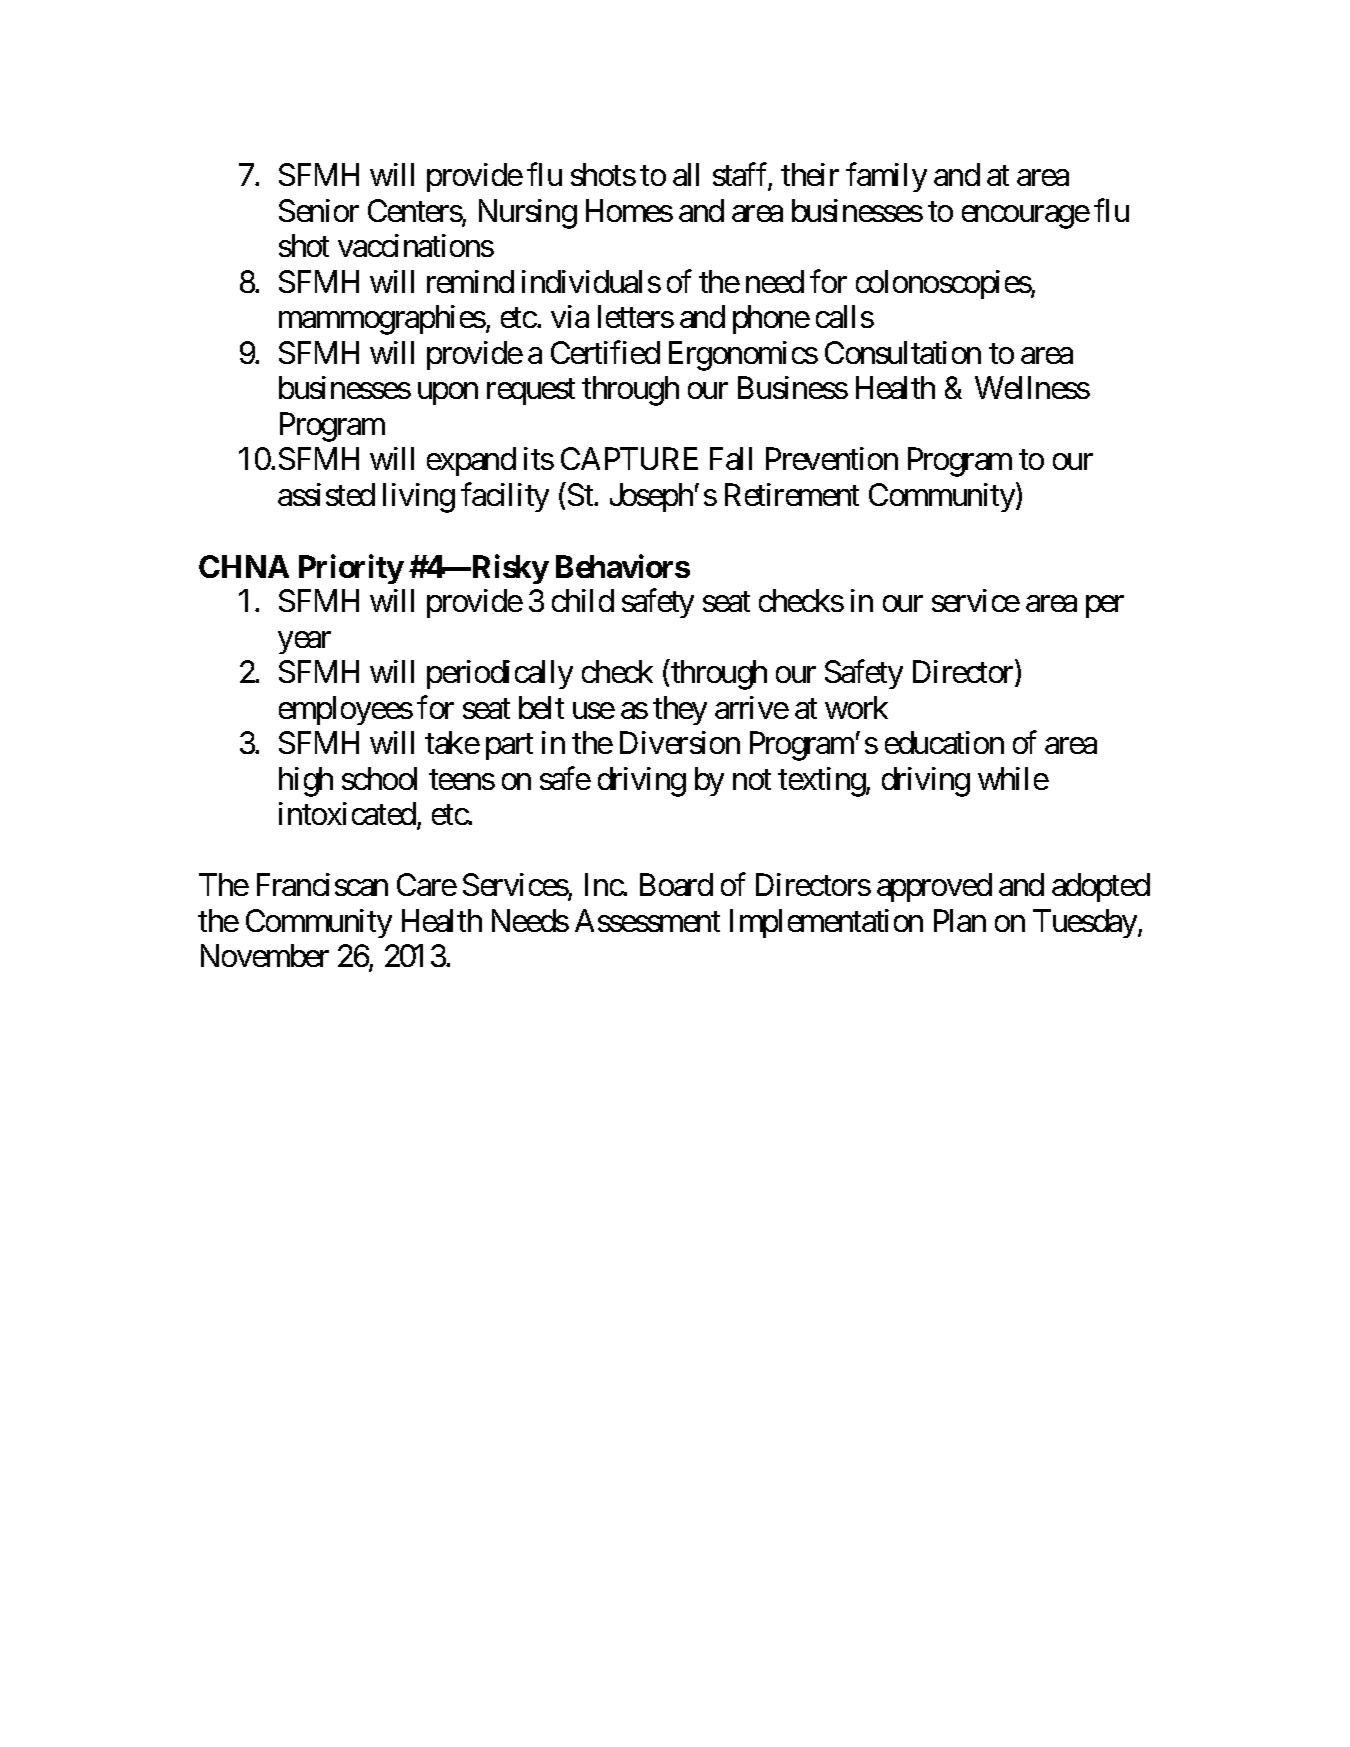 Image resolution: width=1350 pixels, height=1747 pixels. Describe the element at coordinates (647, 920) in the screenshot. I see `Assessment` at that location.
